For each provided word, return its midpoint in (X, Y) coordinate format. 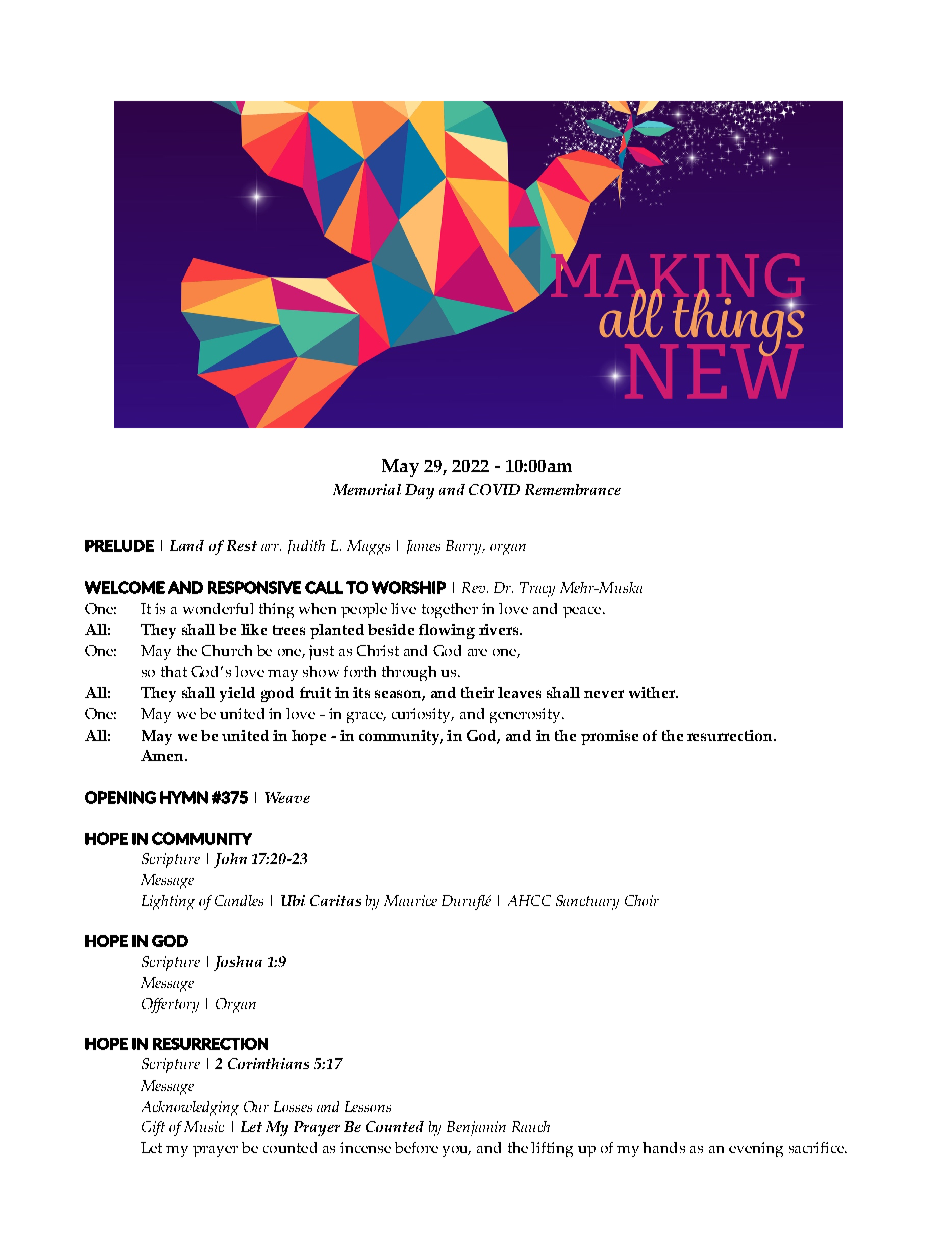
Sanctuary (587, 902)
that (174, 671)
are (477, 652)
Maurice (410, 900)
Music (204, 1126)
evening (756, 1149)
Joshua (238, 963)
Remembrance (573, 489)
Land (187, 545)
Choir (642, 900)
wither (653, 692)
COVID (494, 489)
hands (664, 1147)
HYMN (184, 797)
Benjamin (476, 1128)
